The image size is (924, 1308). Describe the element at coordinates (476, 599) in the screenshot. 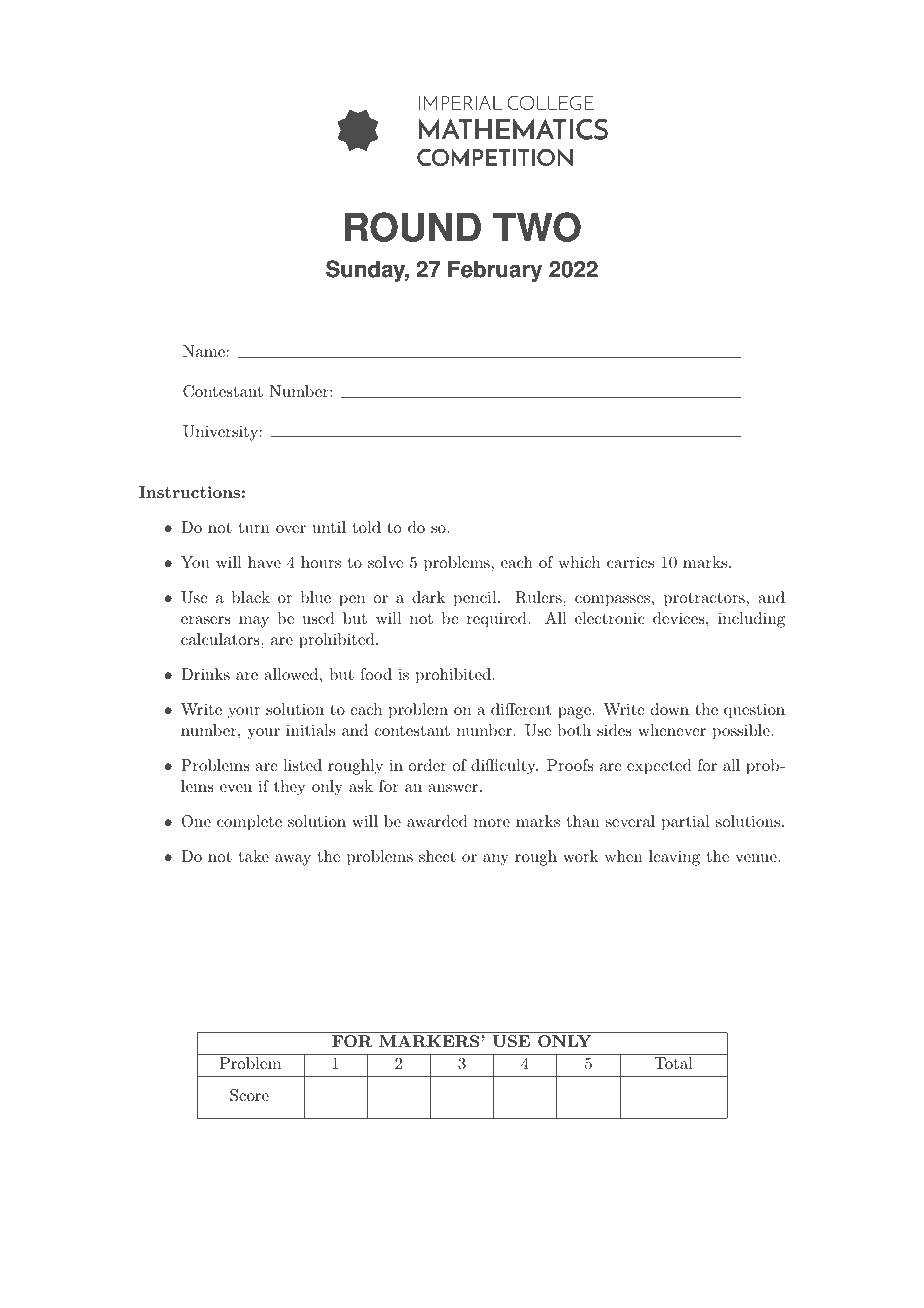

I see `pencil` at that location.
